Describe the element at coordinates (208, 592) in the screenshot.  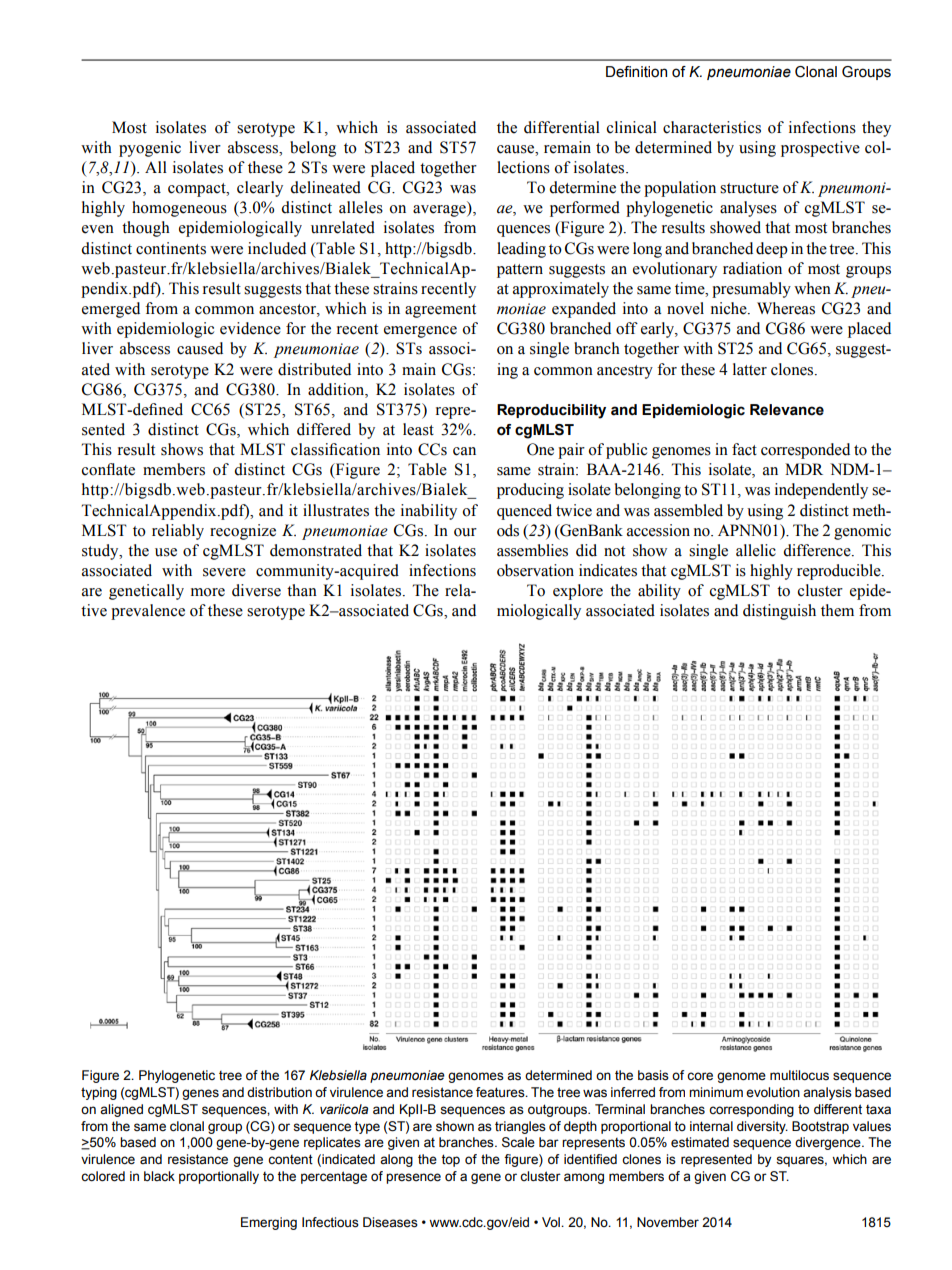
I see `more` at that location.
